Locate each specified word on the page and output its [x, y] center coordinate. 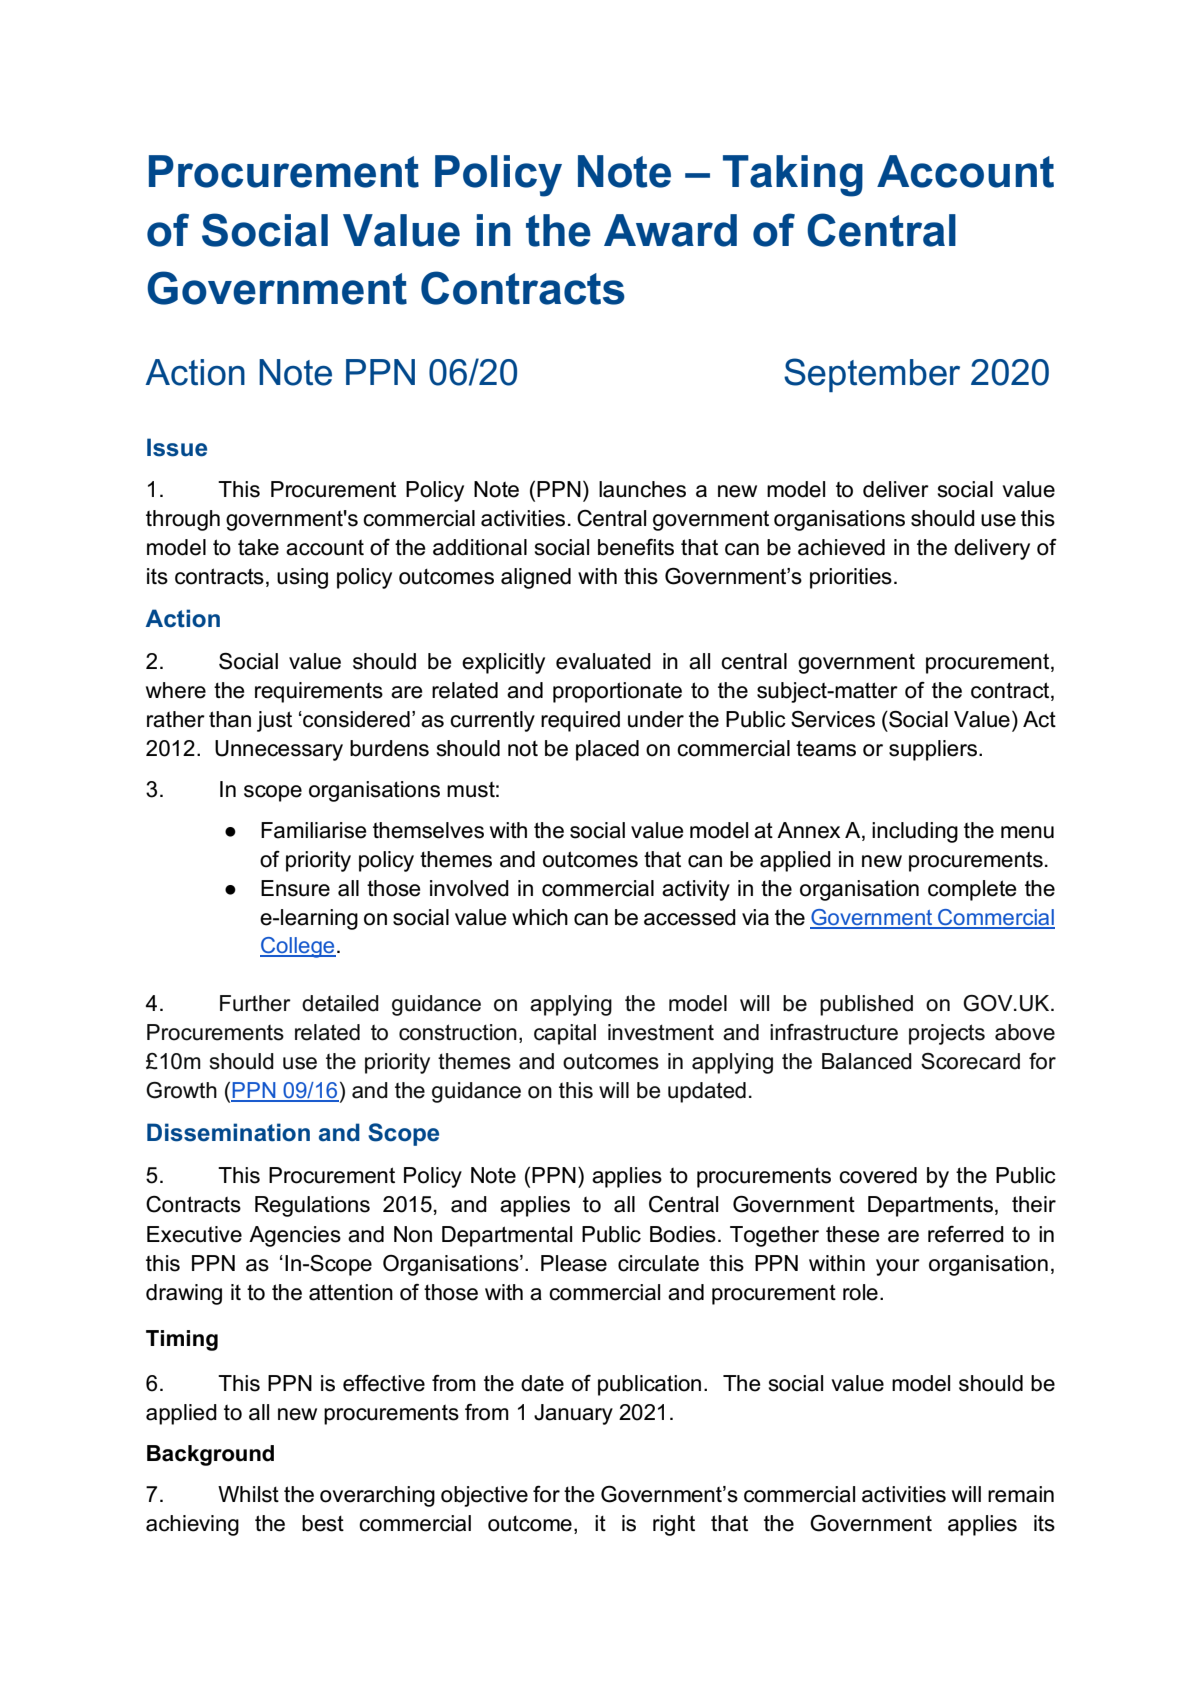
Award [670, 230]
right [674, 1525]
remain [1021, 1494]
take [258, 547]
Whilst [248, 1494]
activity [696, 890]
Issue [177, 447]
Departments [930, 1206]
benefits [636, 547]
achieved [841, 547]
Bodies [683, 1234]
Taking [793, 176]
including [915, 832]
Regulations [312, 1206]
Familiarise [314, 830]
